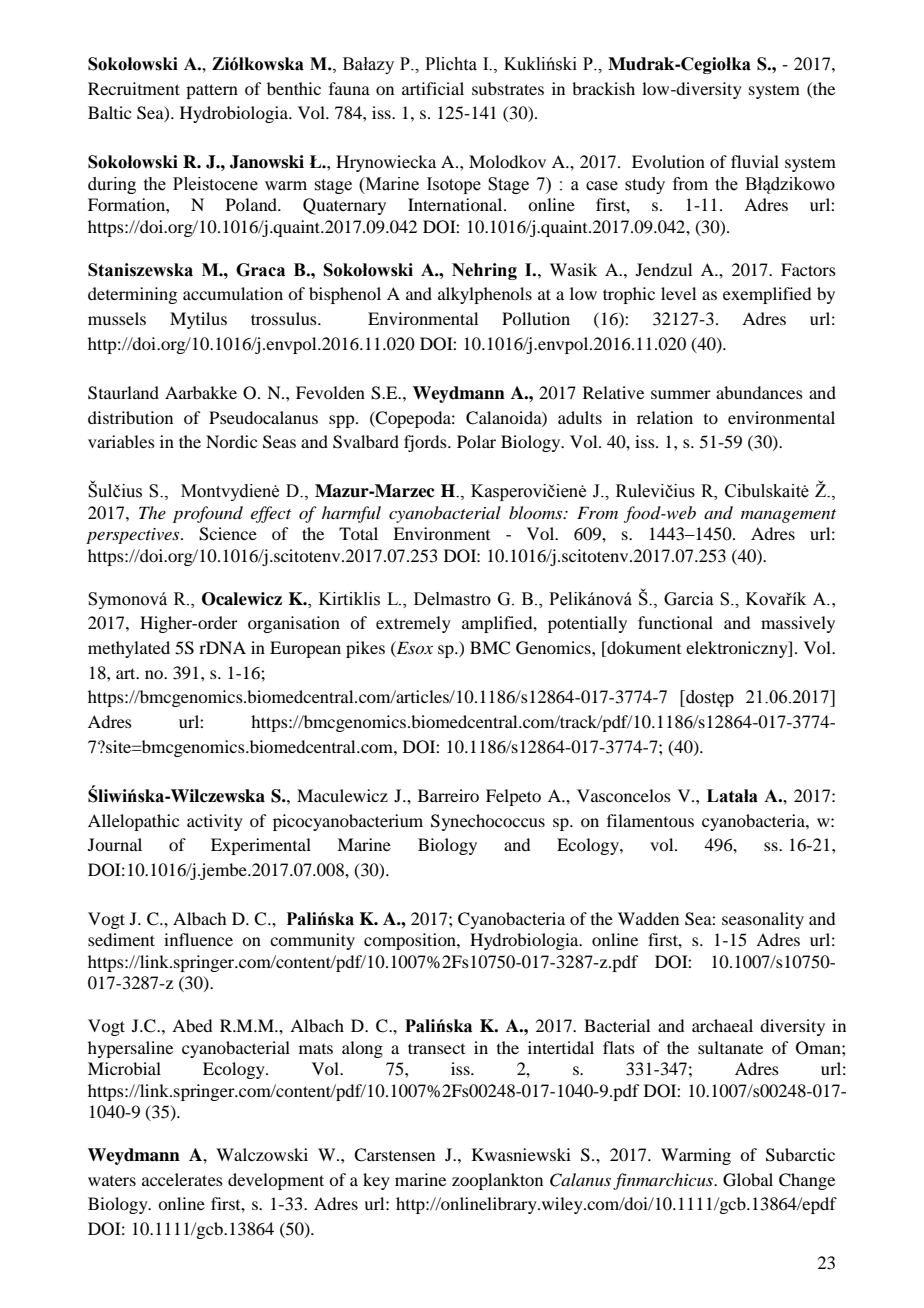 This page has width=924, height=1308. I want to click on accelerates, so click(182, 1179).
